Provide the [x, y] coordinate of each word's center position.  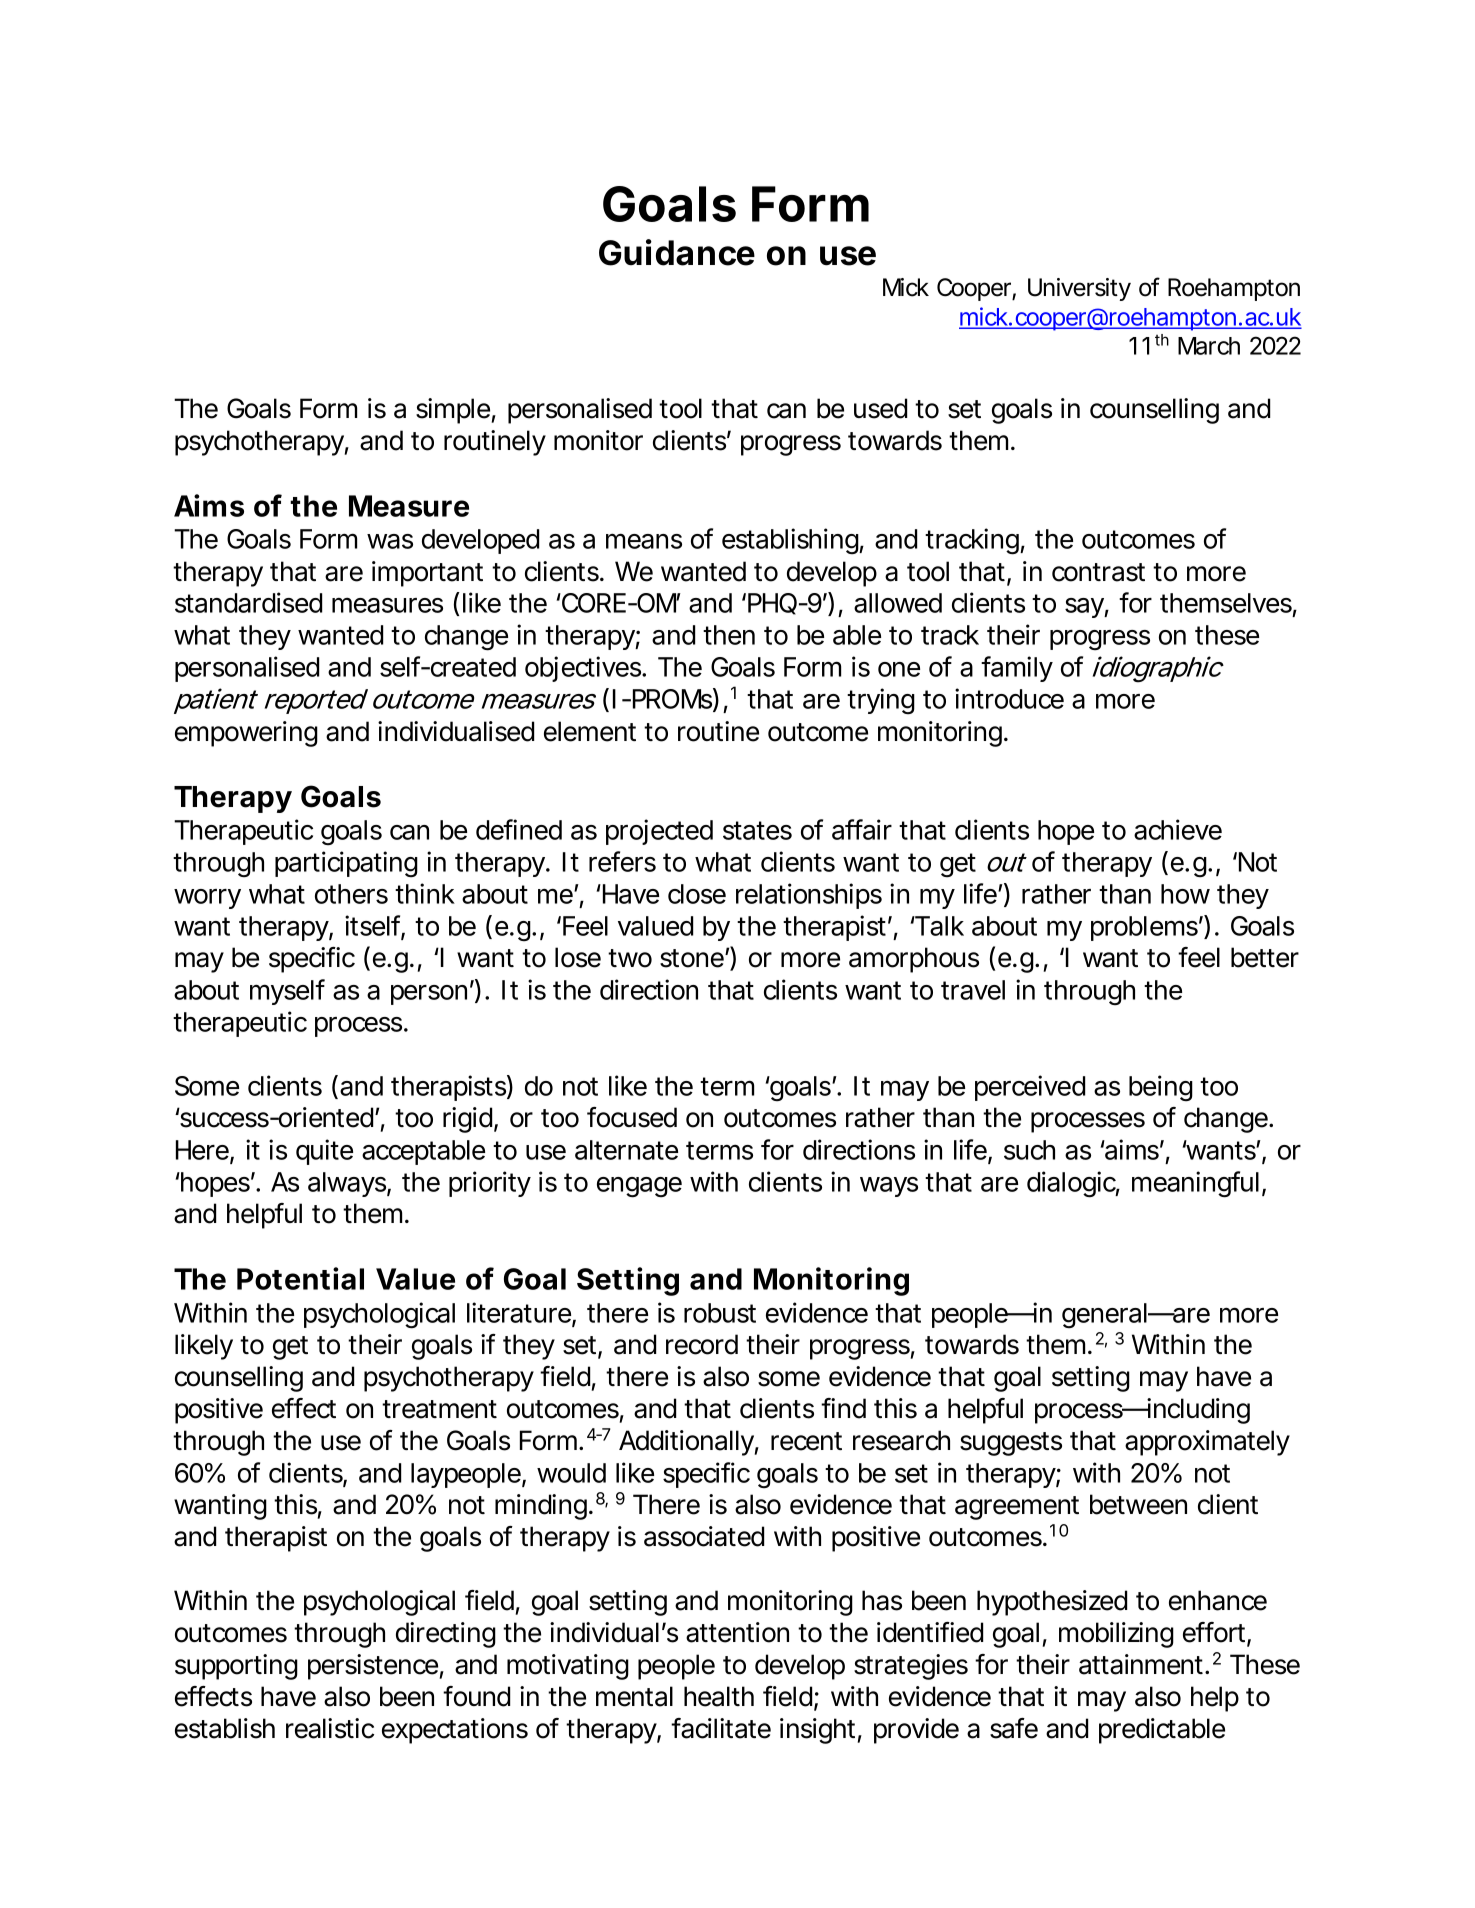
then [729, 635]
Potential [300, 1278]
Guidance [677, 252]
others [351, 894]
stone [693, 958]
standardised [248, 602]
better [1265, 957]
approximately [1207, 1443]
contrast [1098, 572]
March [1209, 346]
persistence [373, 1667]
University [1079, 289]
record [702, 1344]
